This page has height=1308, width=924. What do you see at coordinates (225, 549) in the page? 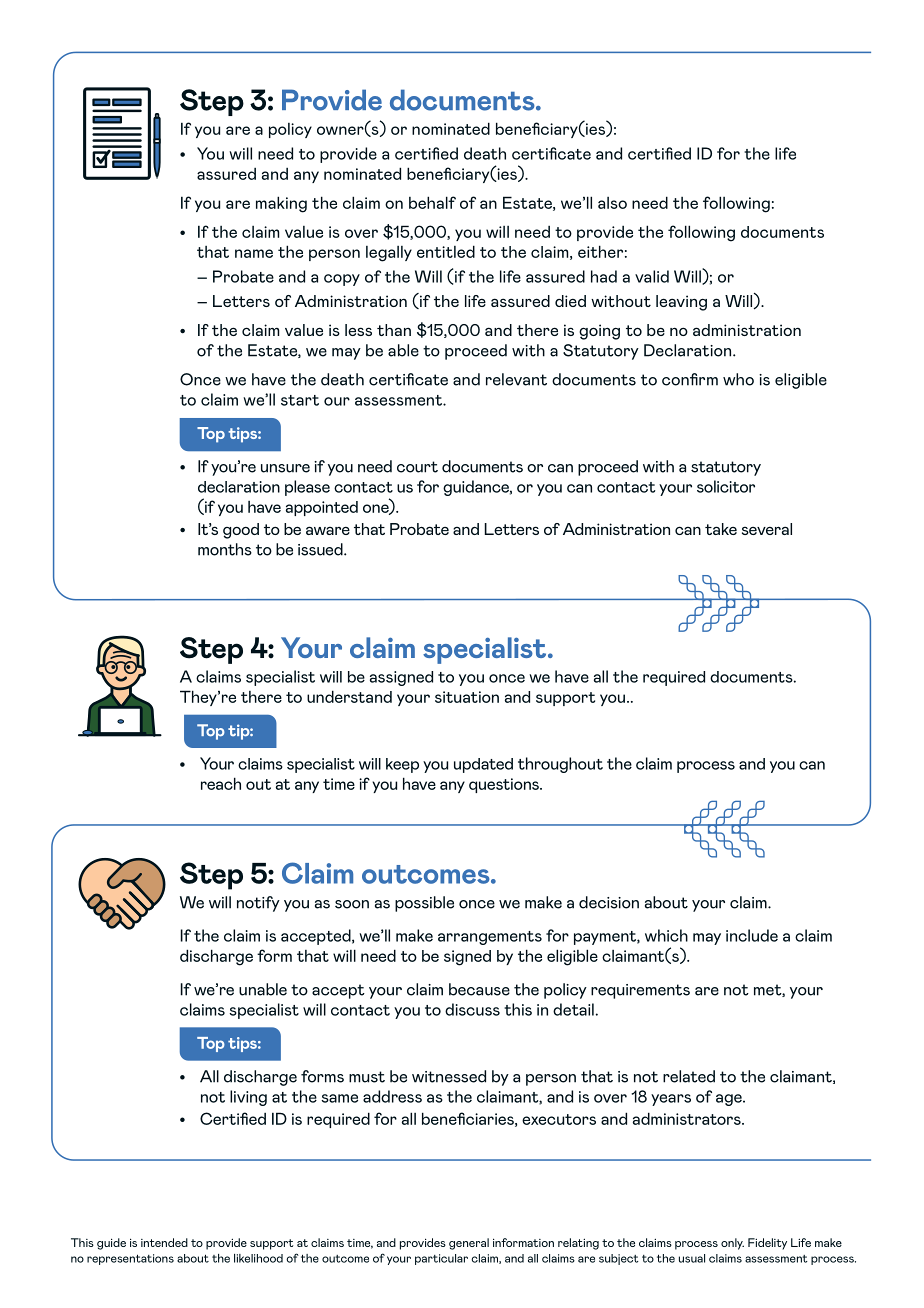
I see `months` at bounding box center [225, 549].
